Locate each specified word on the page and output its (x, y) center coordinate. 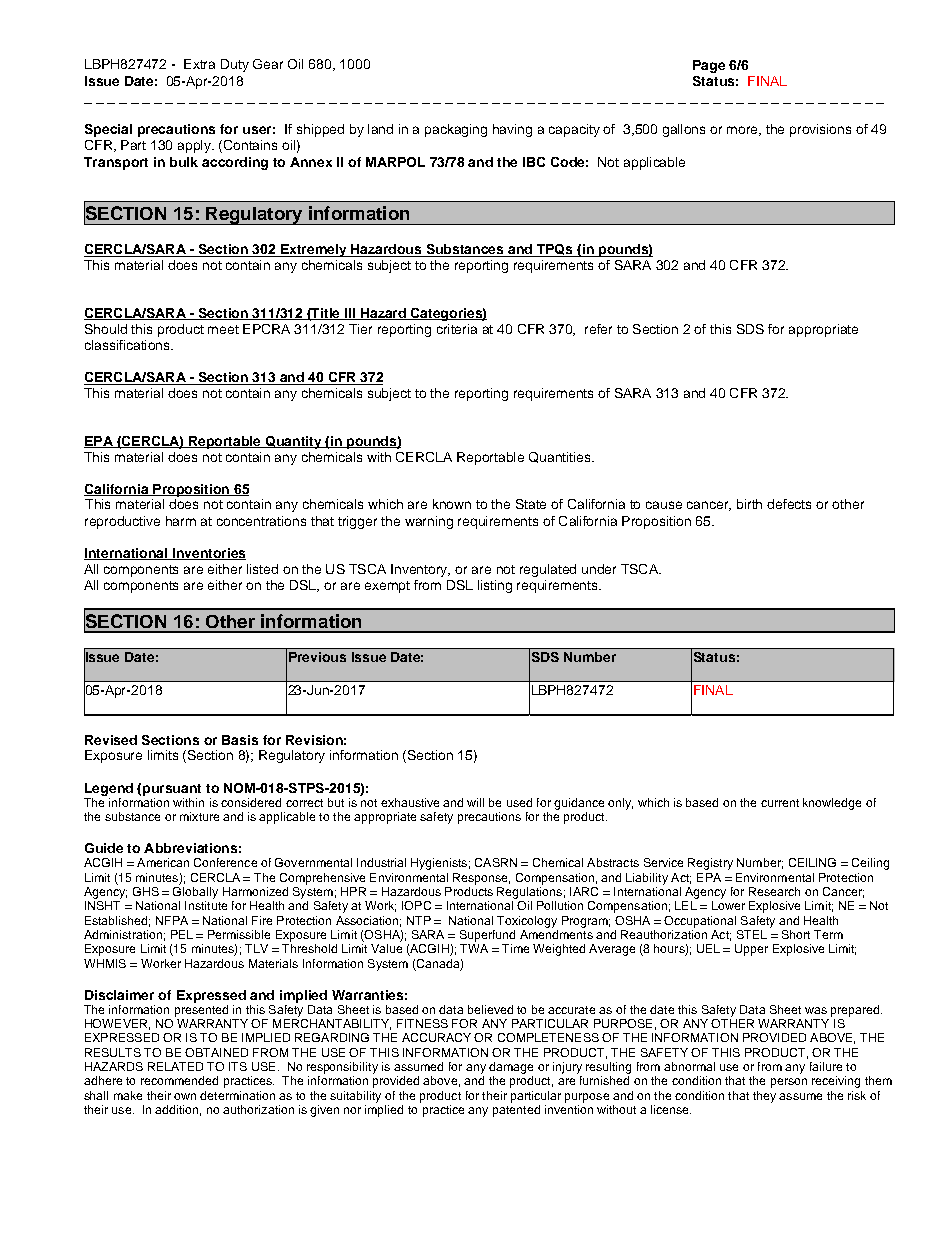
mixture (199, 816)
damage (511, 1068)
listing (495, 586)
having (512, 130)
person (789, 1083)
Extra (199, 64)
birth (749, 504)
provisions (820, 130)
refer (598, 329)
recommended (179, 1080)
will (475, 802)
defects (789, 504)
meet (223, 329)
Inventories (208, 554)
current (780, 803)
